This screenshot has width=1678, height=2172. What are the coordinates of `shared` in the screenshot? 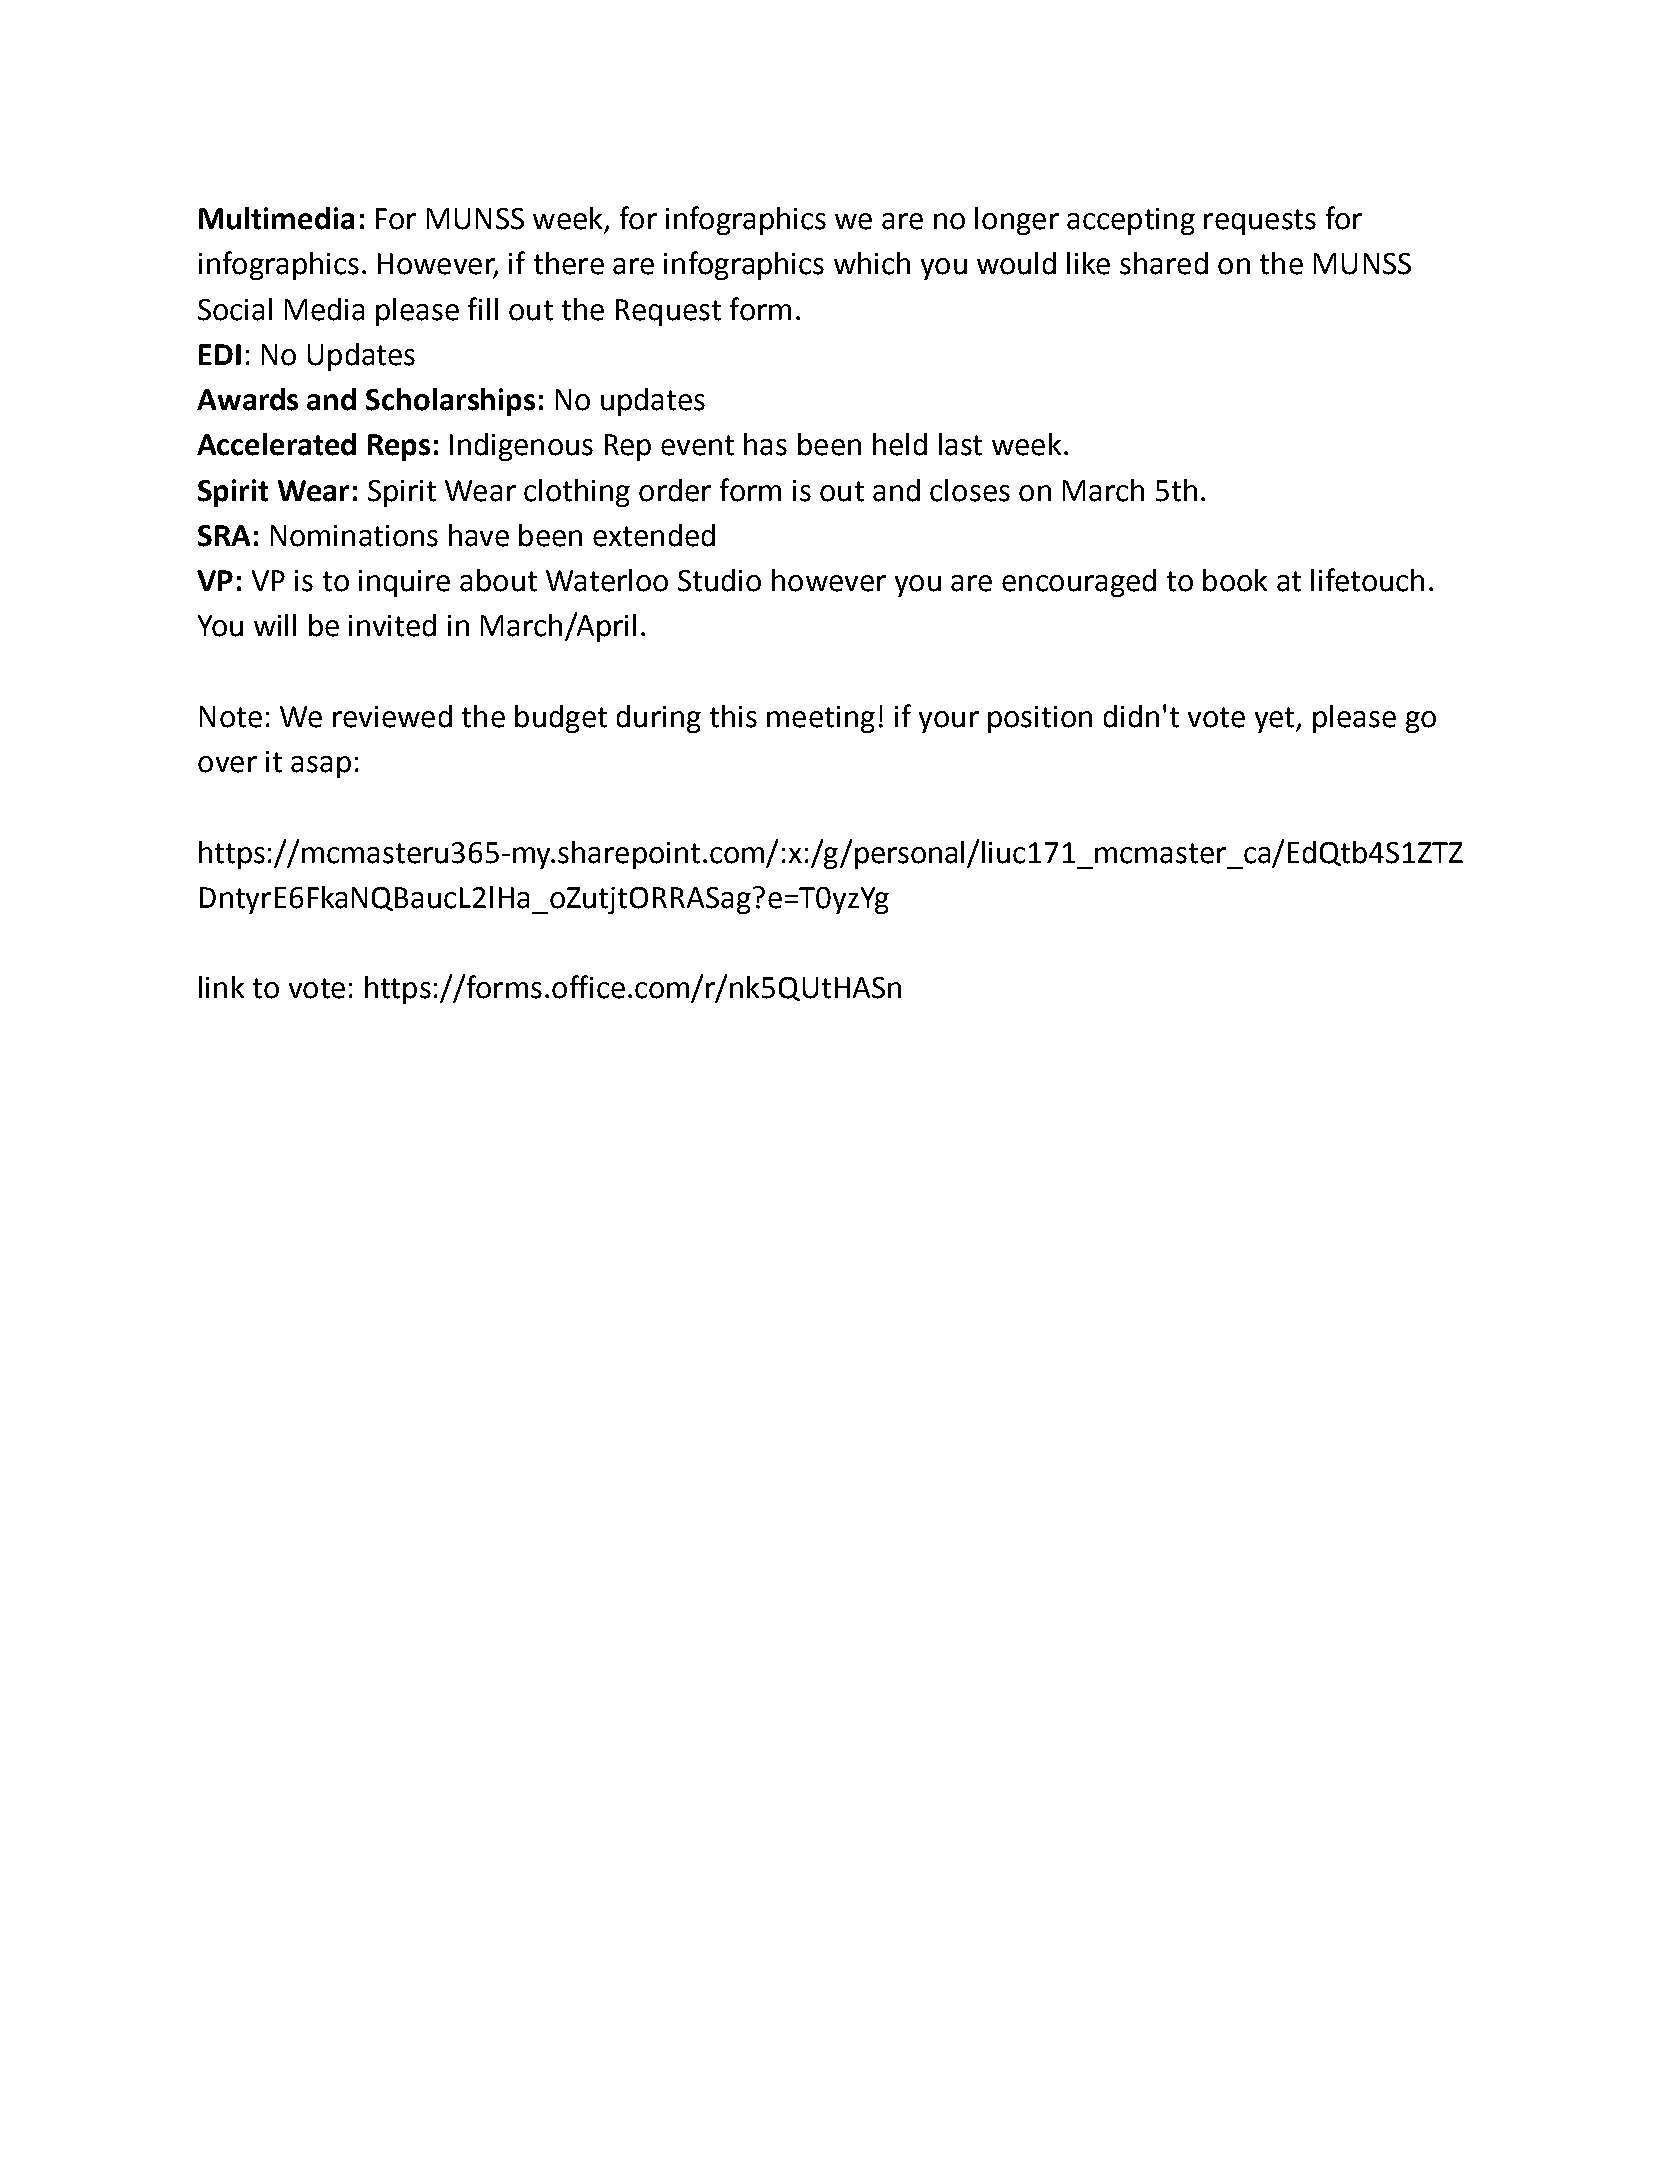 It's located at (1164, 263).
